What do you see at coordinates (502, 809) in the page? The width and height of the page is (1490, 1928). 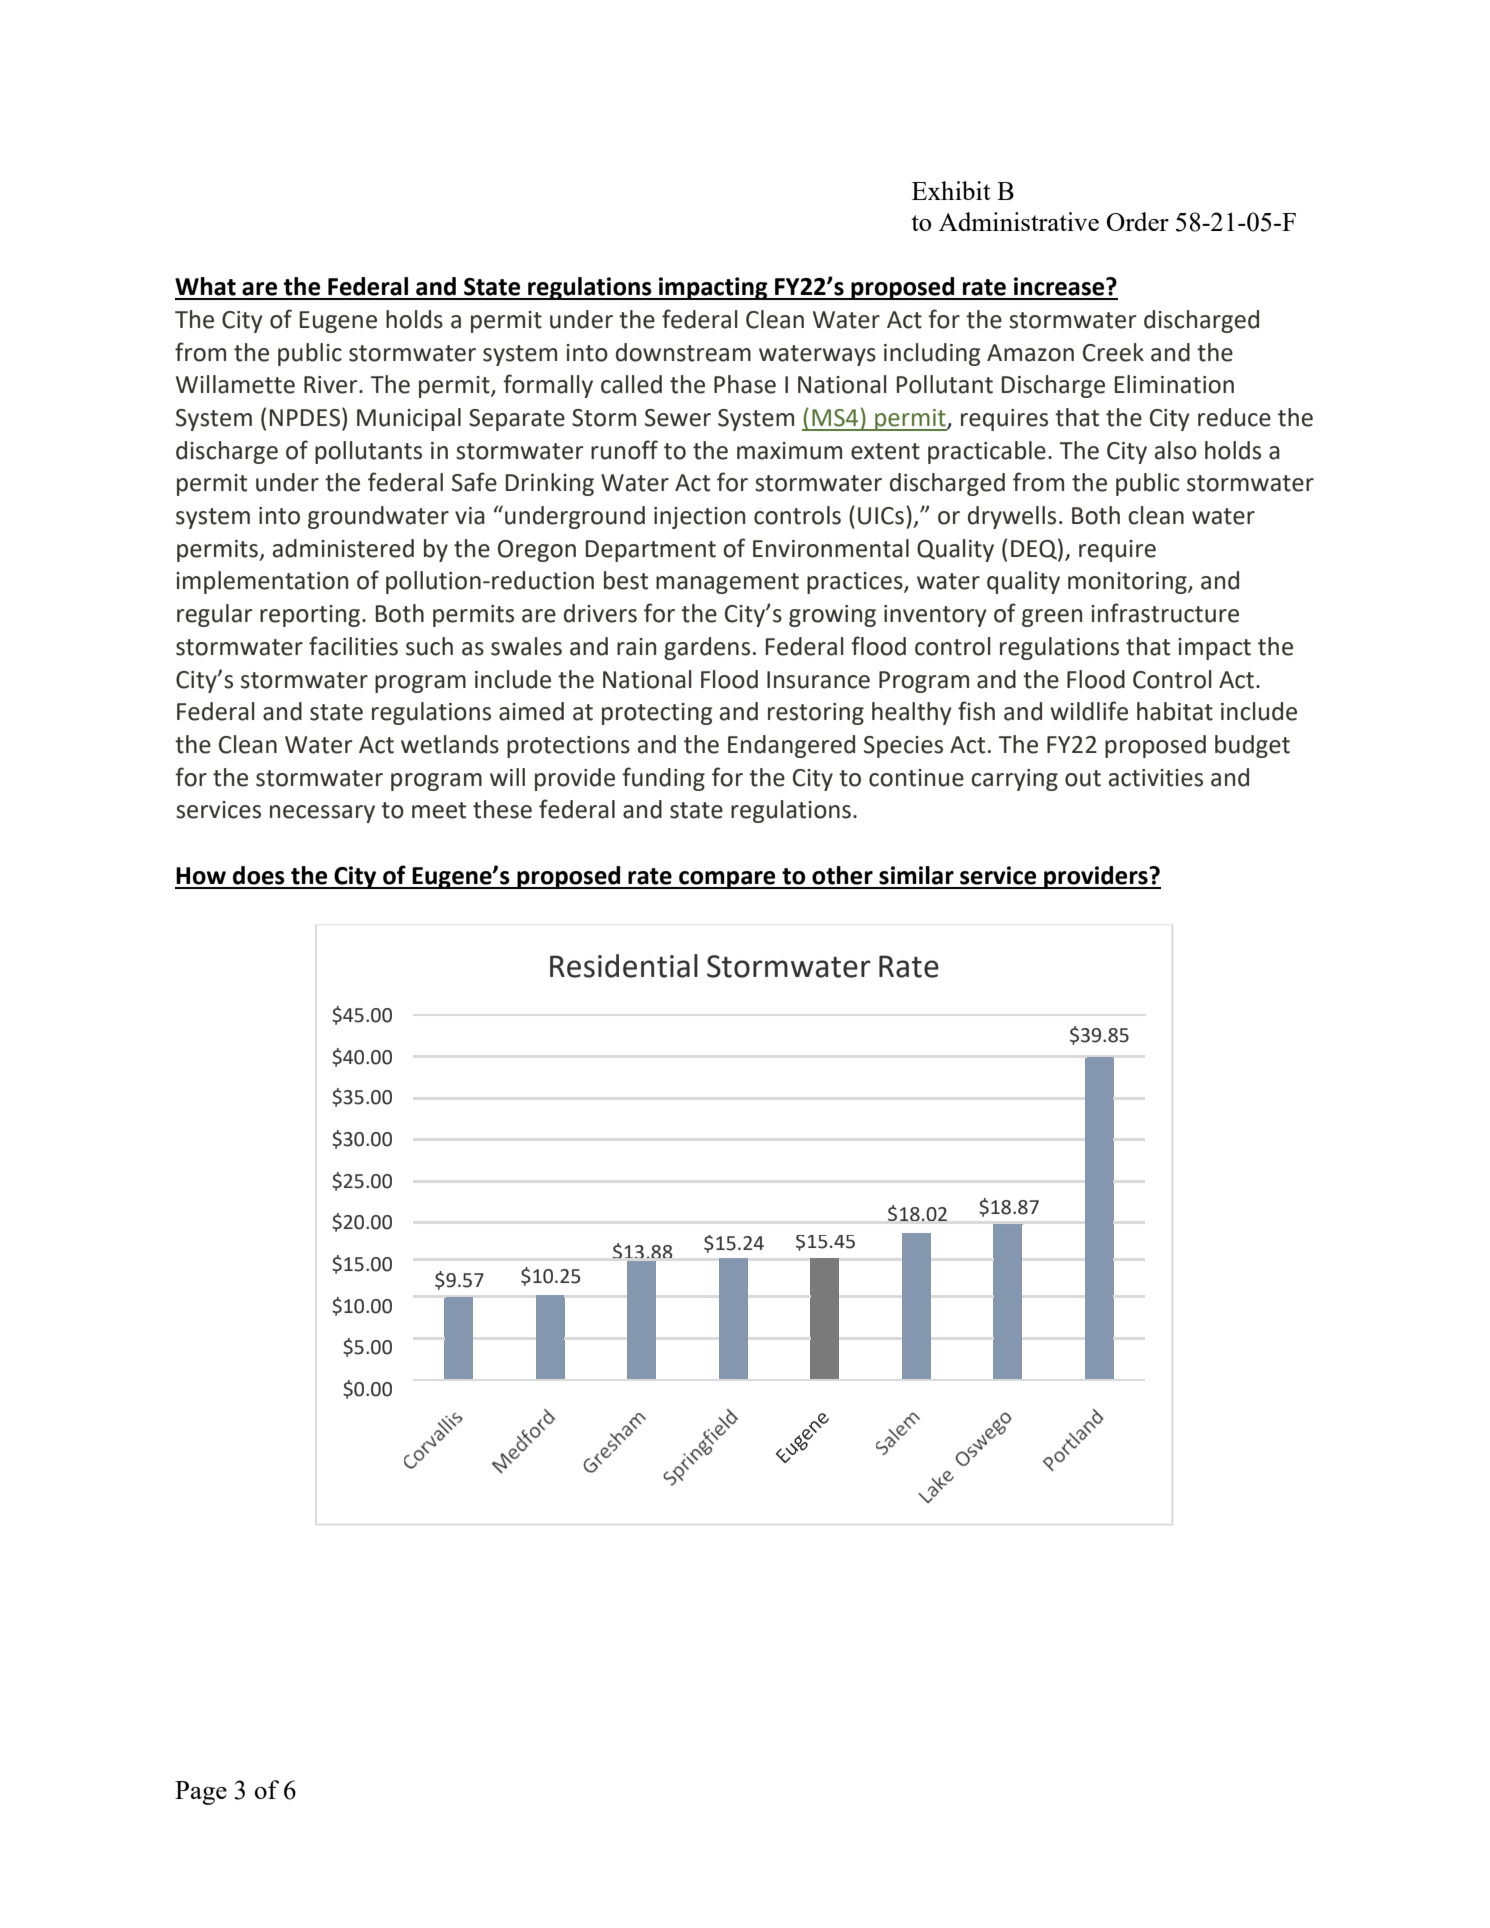 I see `these` at bounding box center [502, 809].
